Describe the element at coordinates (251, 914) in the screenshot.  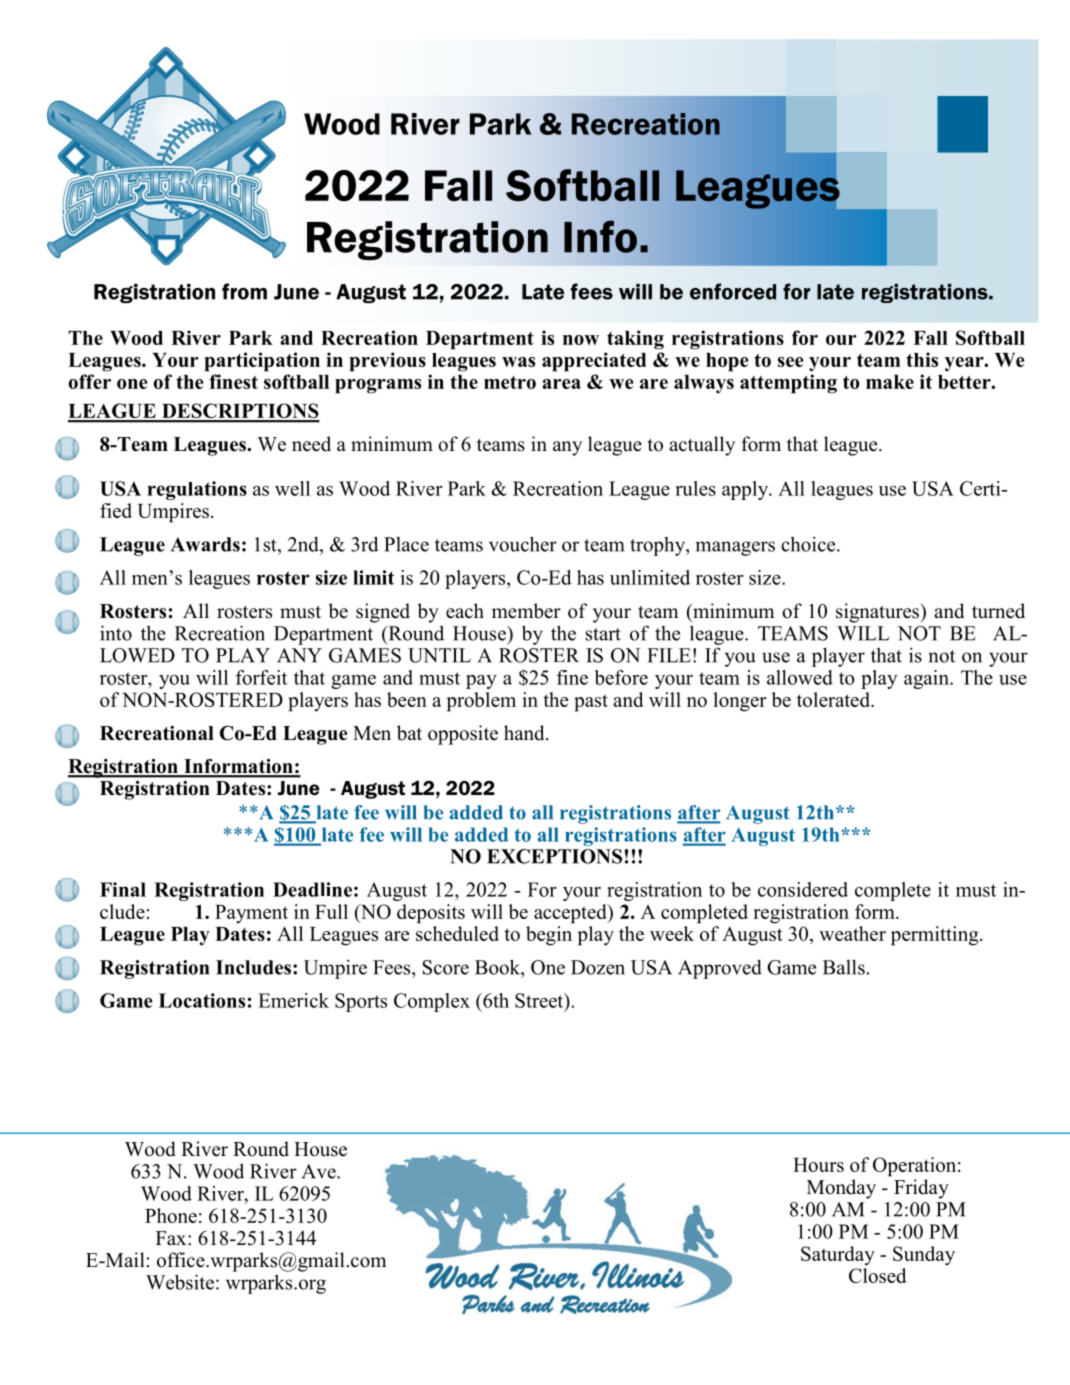
I see `Payment` at that location.
